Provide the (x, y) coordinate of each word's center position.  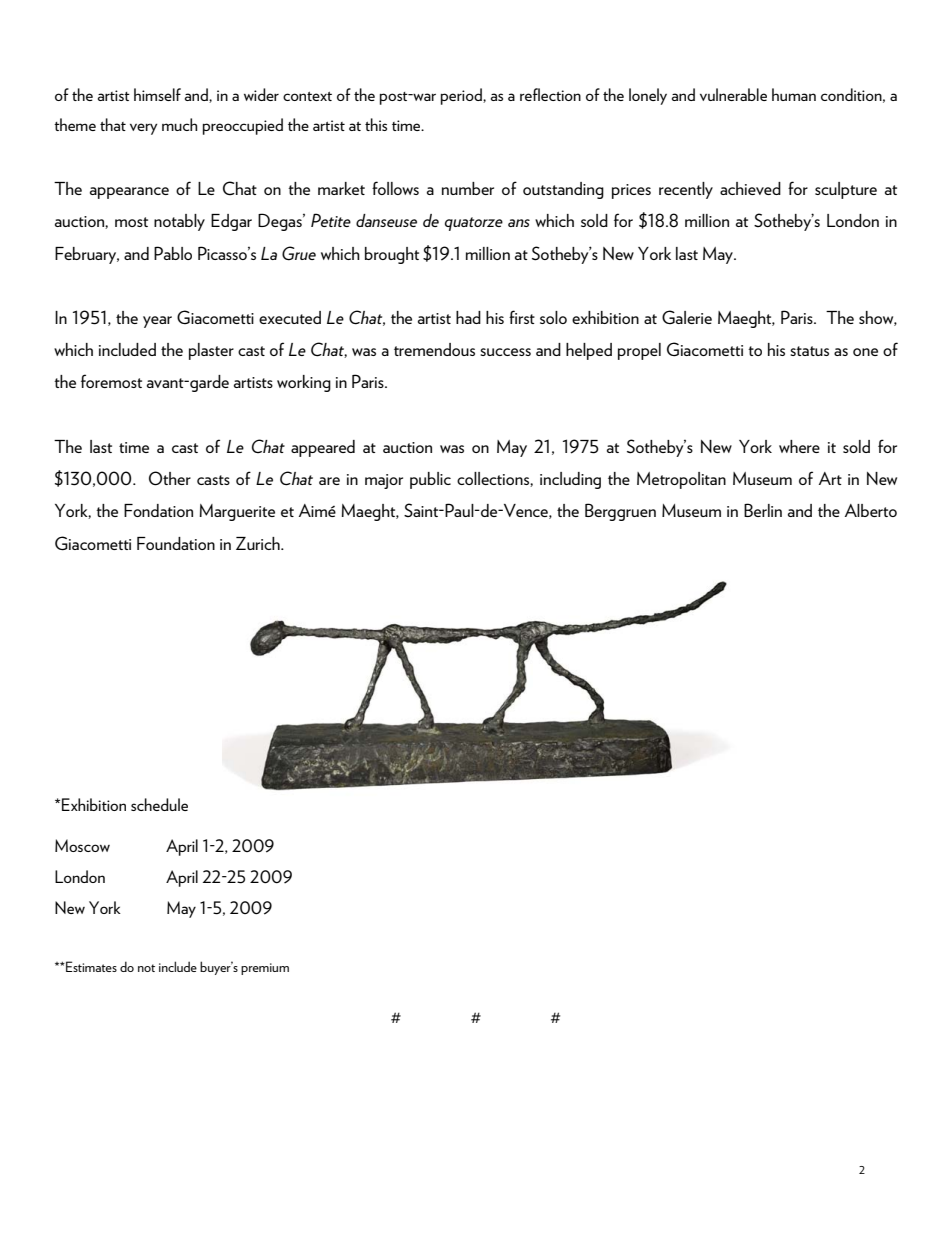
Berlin (763, 510)
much (179, 124)
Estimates (90, 966)
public (430, 480)
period (462, 96)
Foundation (176, 543)
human (794, 94)
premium (265, 969)
